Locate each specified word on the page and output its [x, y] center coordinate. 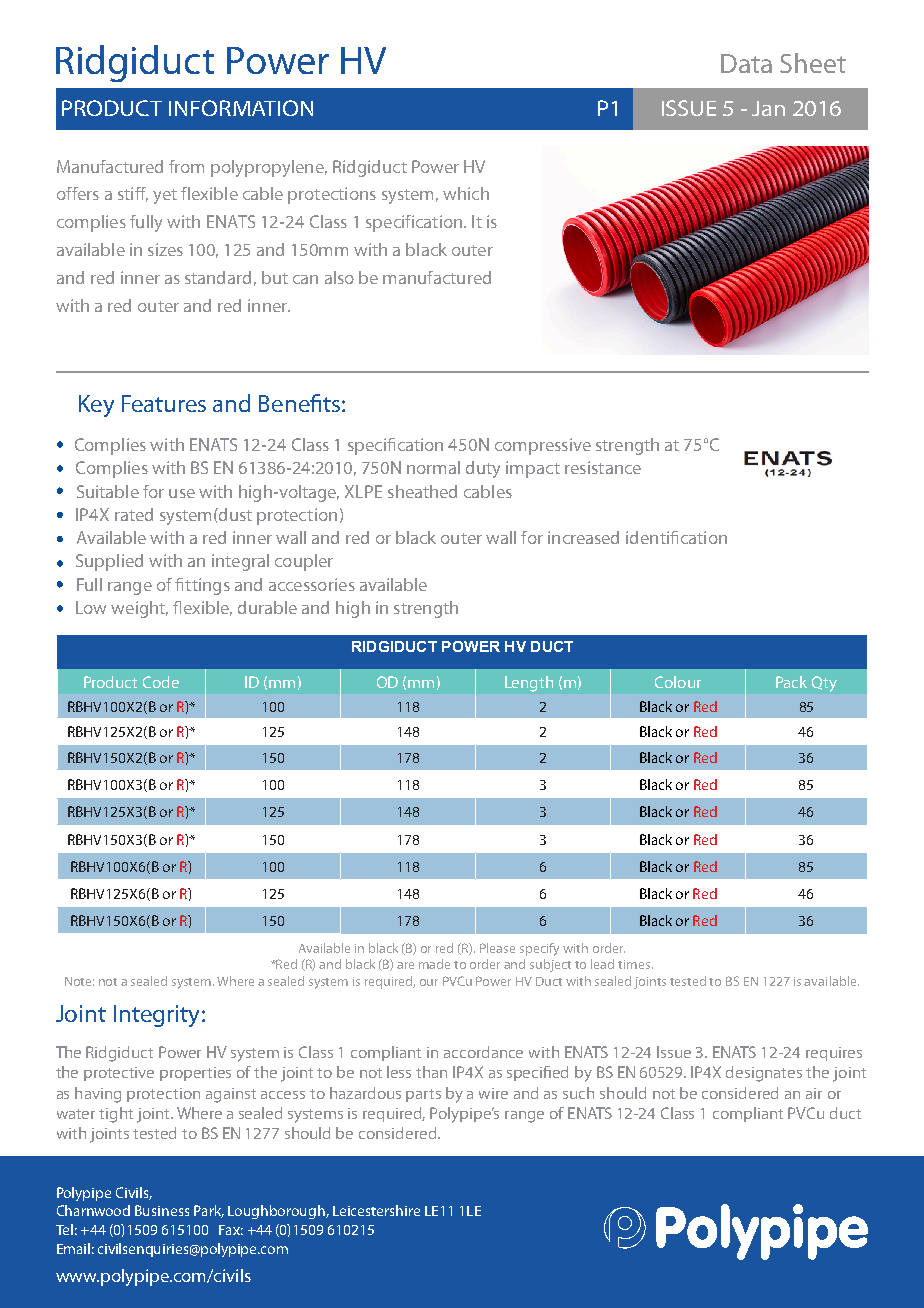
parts [423, 1095]
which [466, 193]
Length [529, 684]
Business [162, 1210]
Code [161, 682]
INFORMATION [241, 108]
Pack [791, 682]
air [814, 1093]
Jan [768, 108]
